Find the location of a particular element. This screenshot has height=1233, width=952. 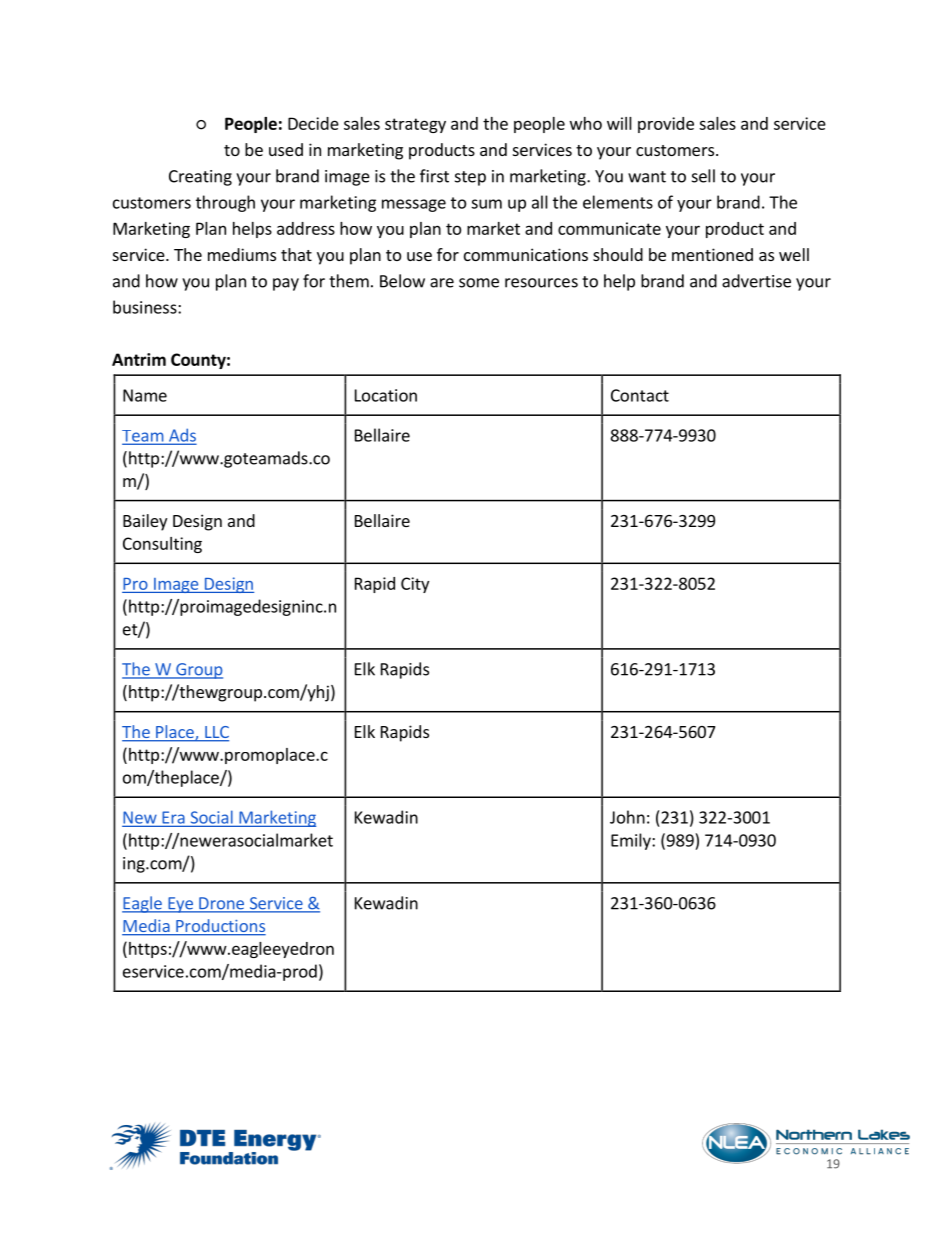

advertise is located at coordinates (756, 281).
